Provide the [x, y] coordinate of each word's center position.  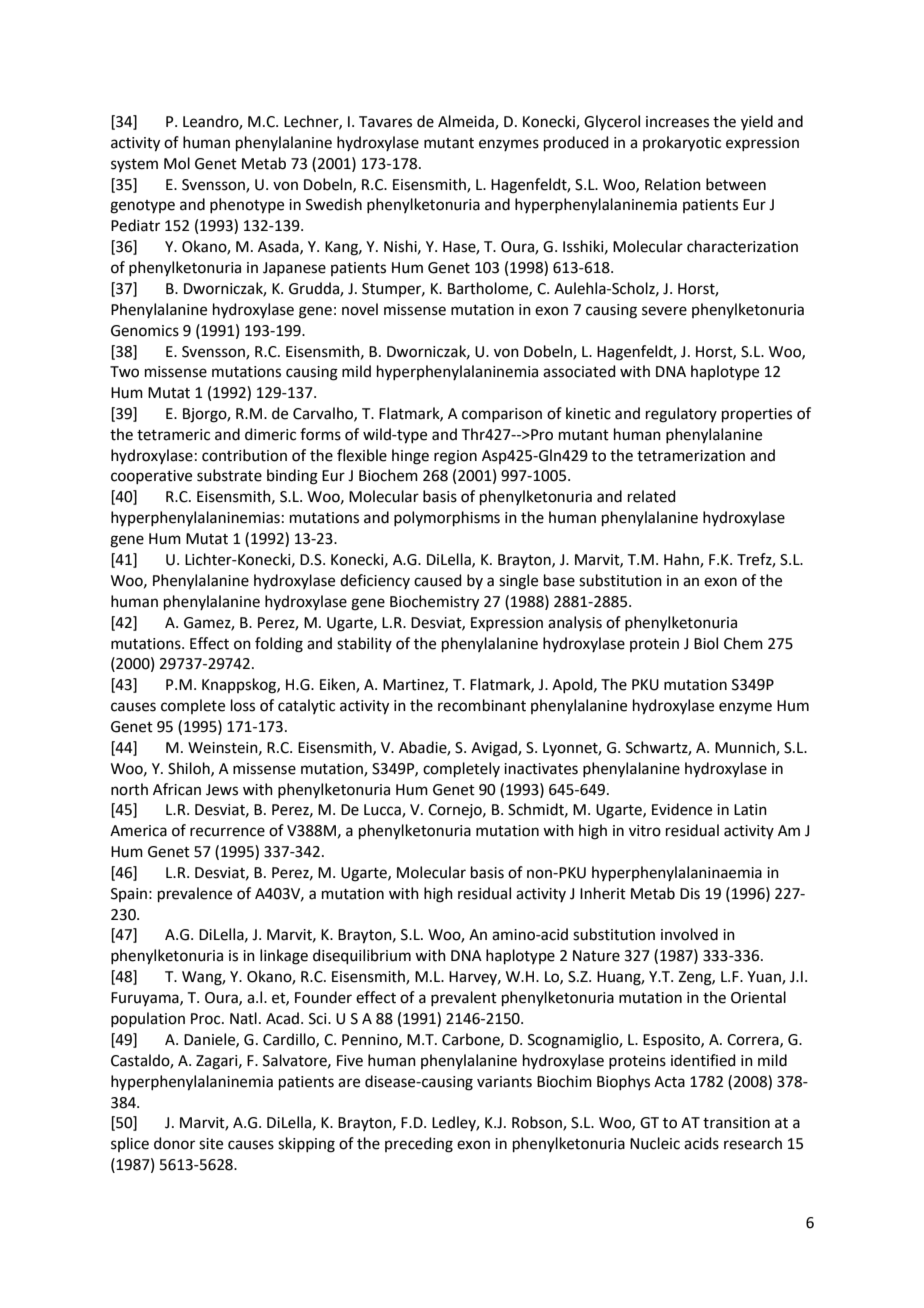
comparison [502, 415]
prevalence [195, 894]
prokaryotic [682, 144]
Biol [706, 643]
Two [124, 372]
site [211, 1144]
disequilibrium [362, 956]
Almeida [467, 122]
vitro [645, 831]
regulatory [681, 415]
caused [438, 580]
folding [279, 645]
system [134, 165]
